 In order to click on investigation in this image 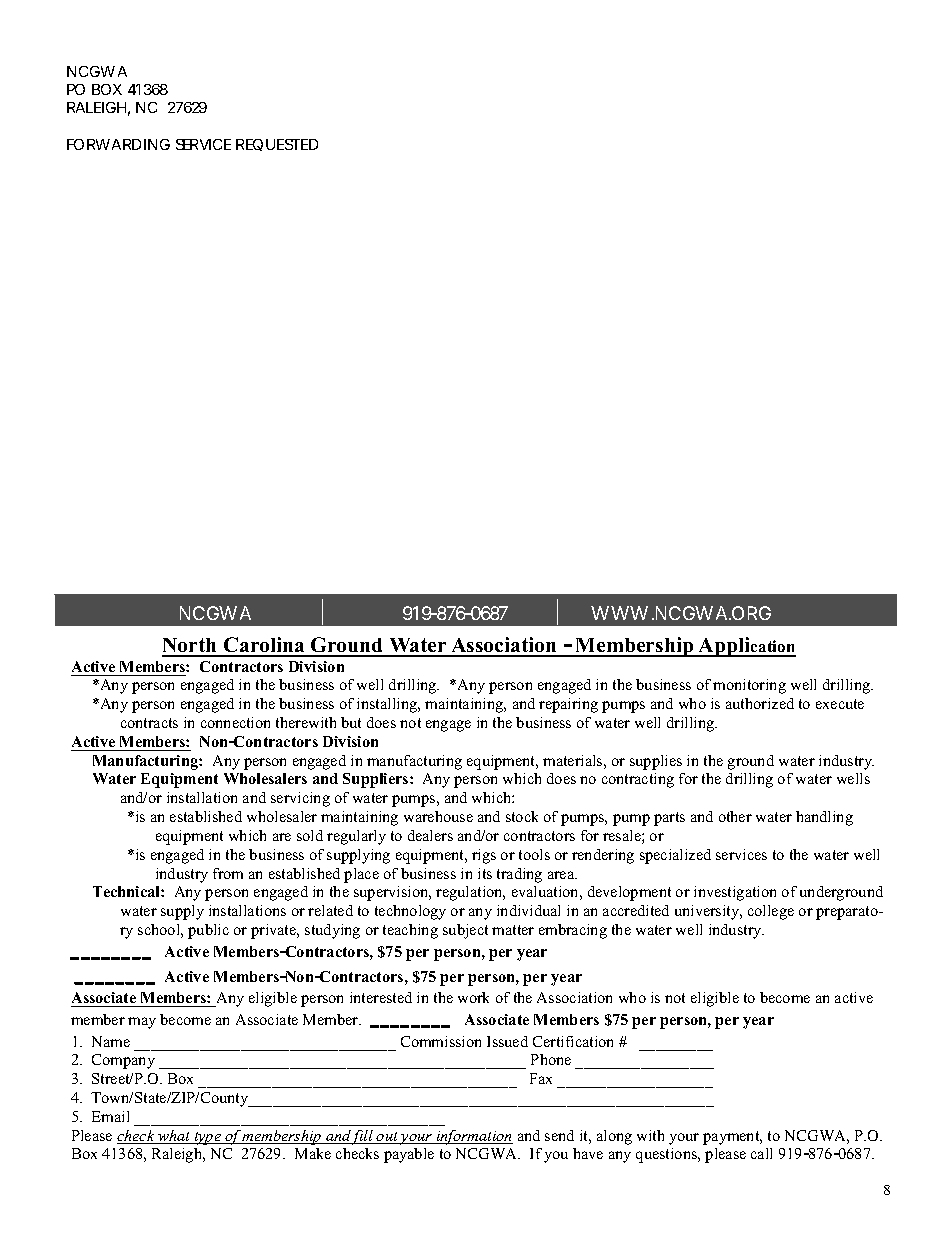, I will do `click(735, 893)`.
